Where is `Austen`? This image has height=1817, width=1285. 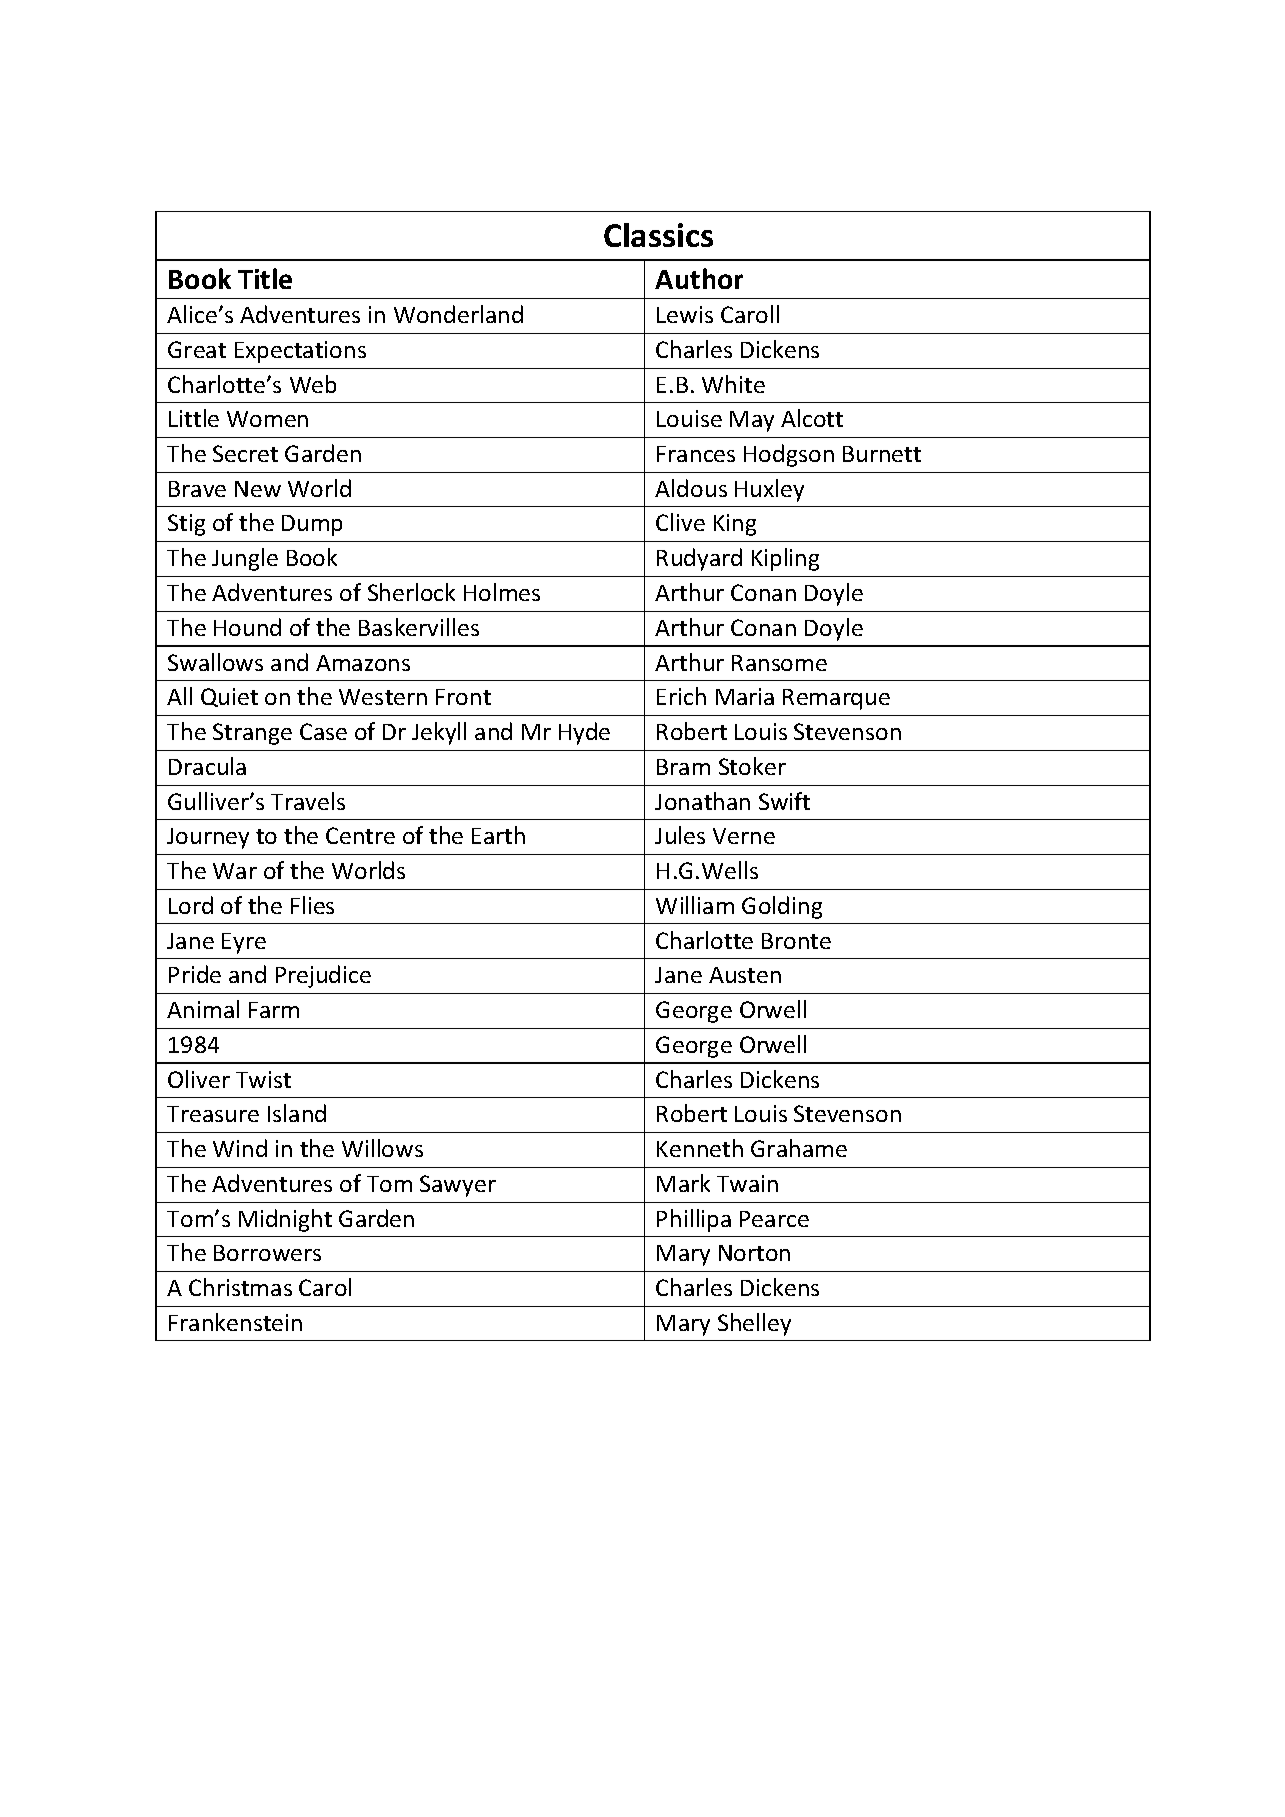 Austen is located at coordinates (745, 975).
